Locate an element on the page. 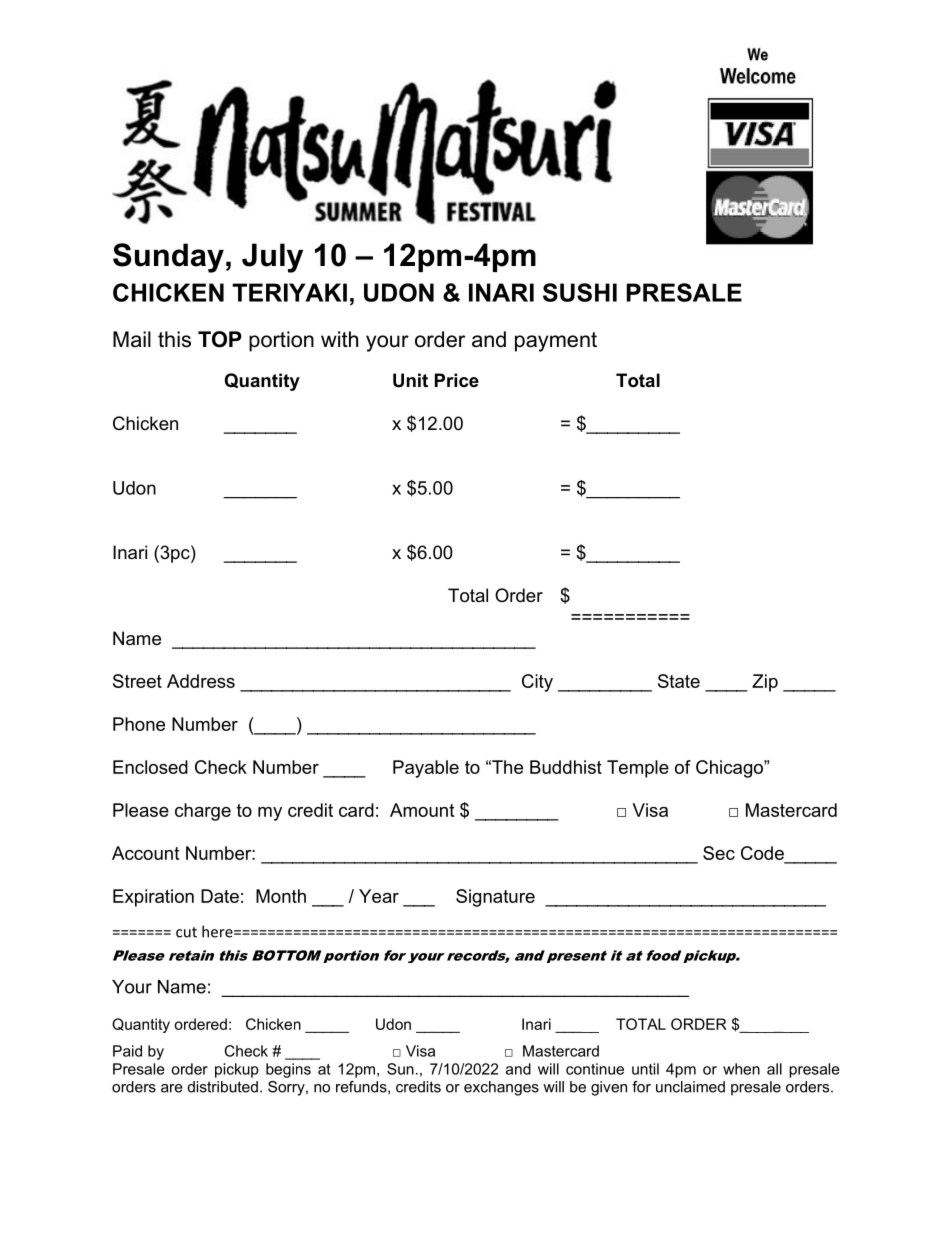  City is located at coordinates (537, 683).
